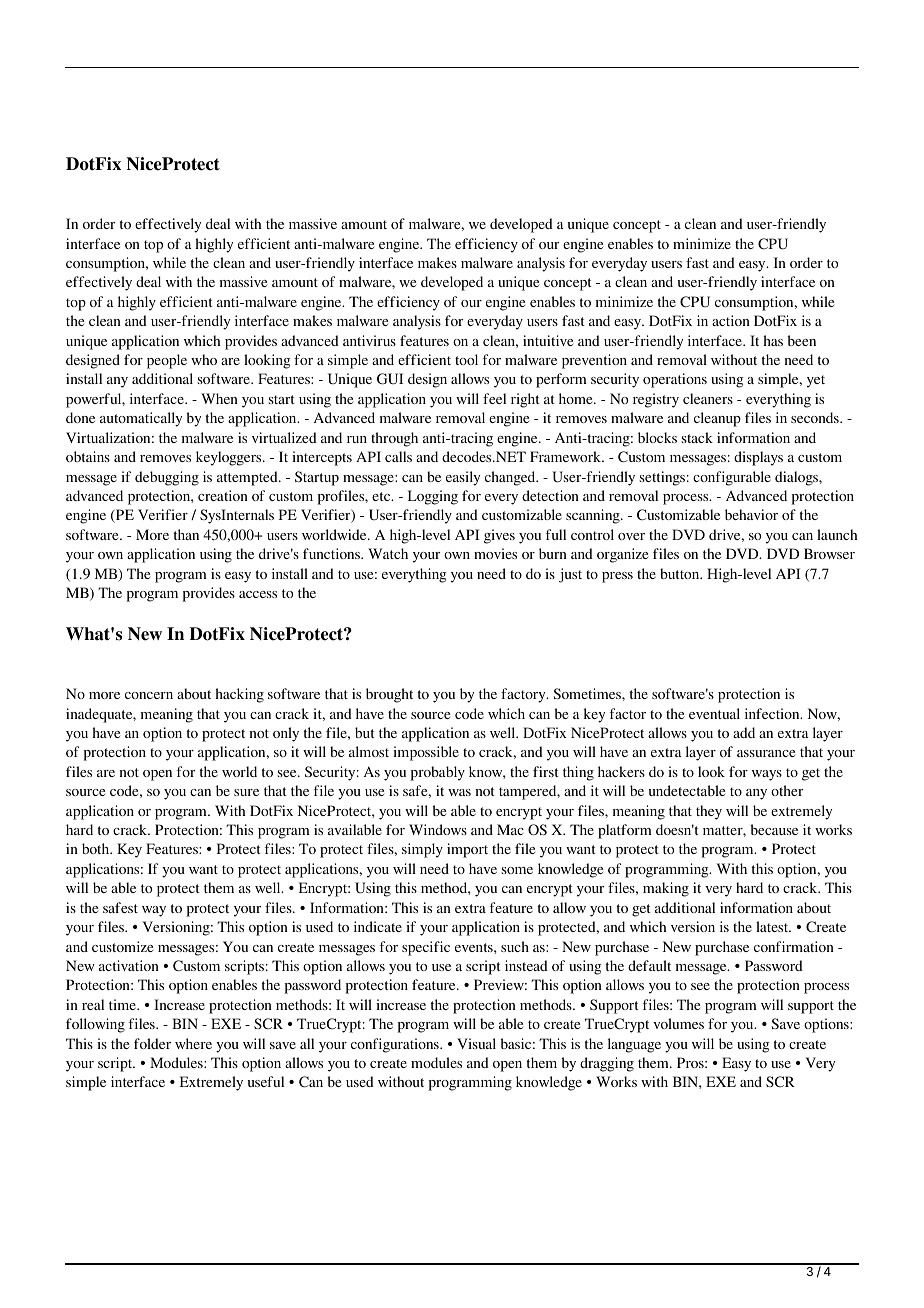 This image has width=924, height=1308. I want to click on than, so click(186, 534).
